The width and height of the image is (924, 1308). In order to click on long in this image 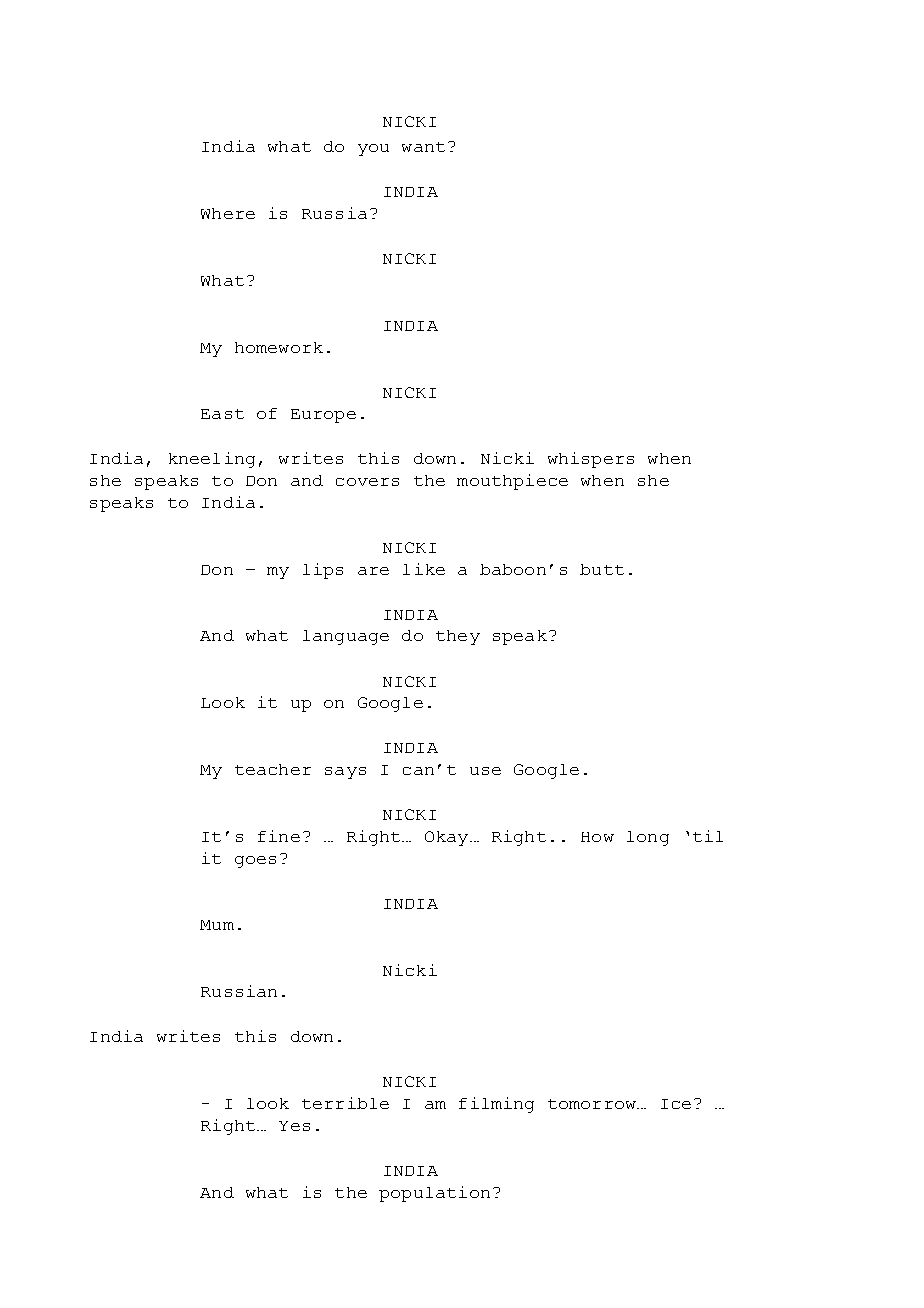, I will do `click(648, 838)`.
